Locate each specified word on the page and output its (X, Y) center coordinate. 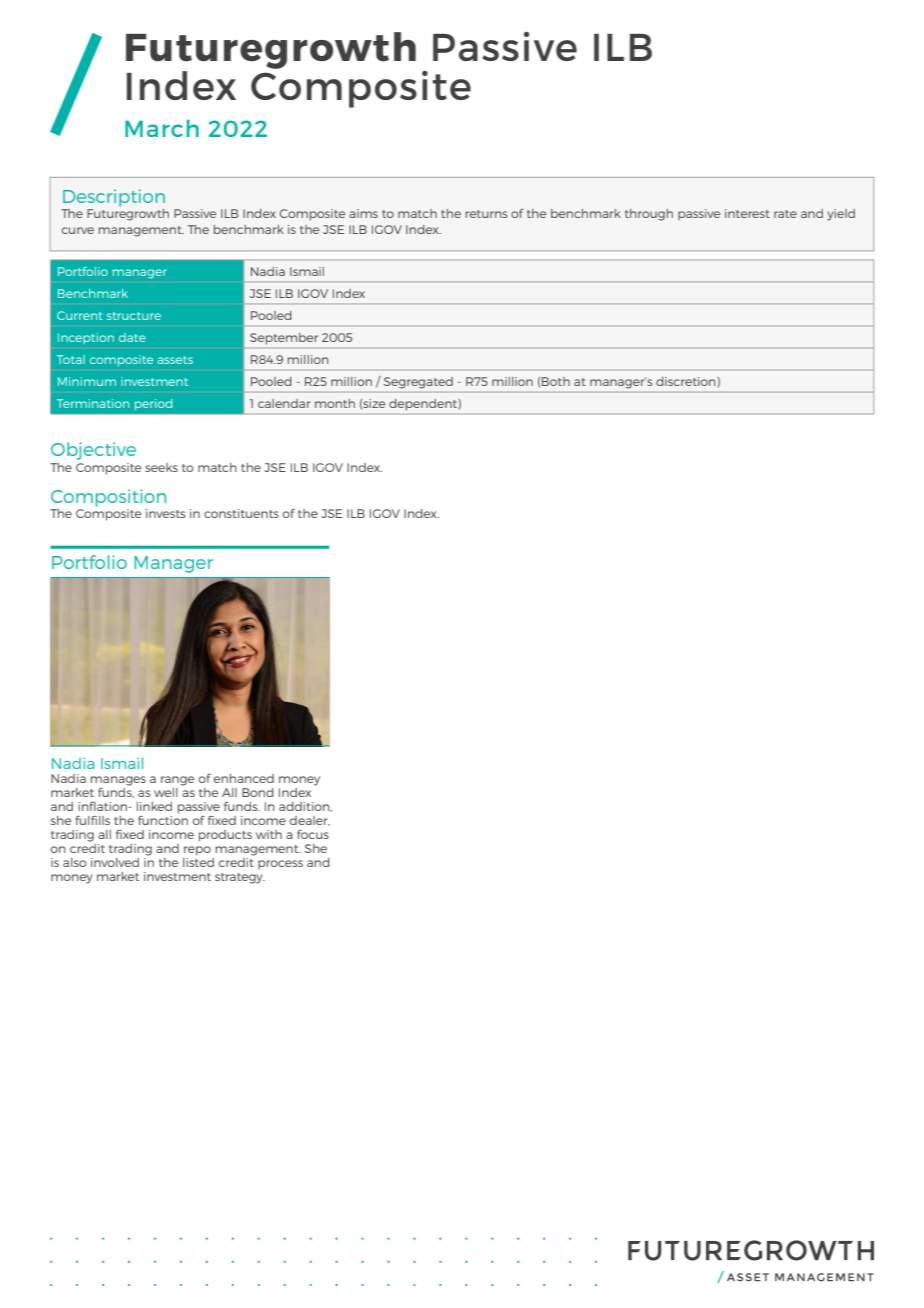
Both (556, 381)
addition (305, 807)
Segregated (418, 383)
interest (747, 213)
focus (313, 834)
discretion (687, 381)
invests (166, 513)
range (177, 781)
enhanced (244, 778)
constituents (241, 513)
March (162, 128)
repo (197, 851)
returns (486, 214)
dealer (310, 821)
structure (134, 316)
